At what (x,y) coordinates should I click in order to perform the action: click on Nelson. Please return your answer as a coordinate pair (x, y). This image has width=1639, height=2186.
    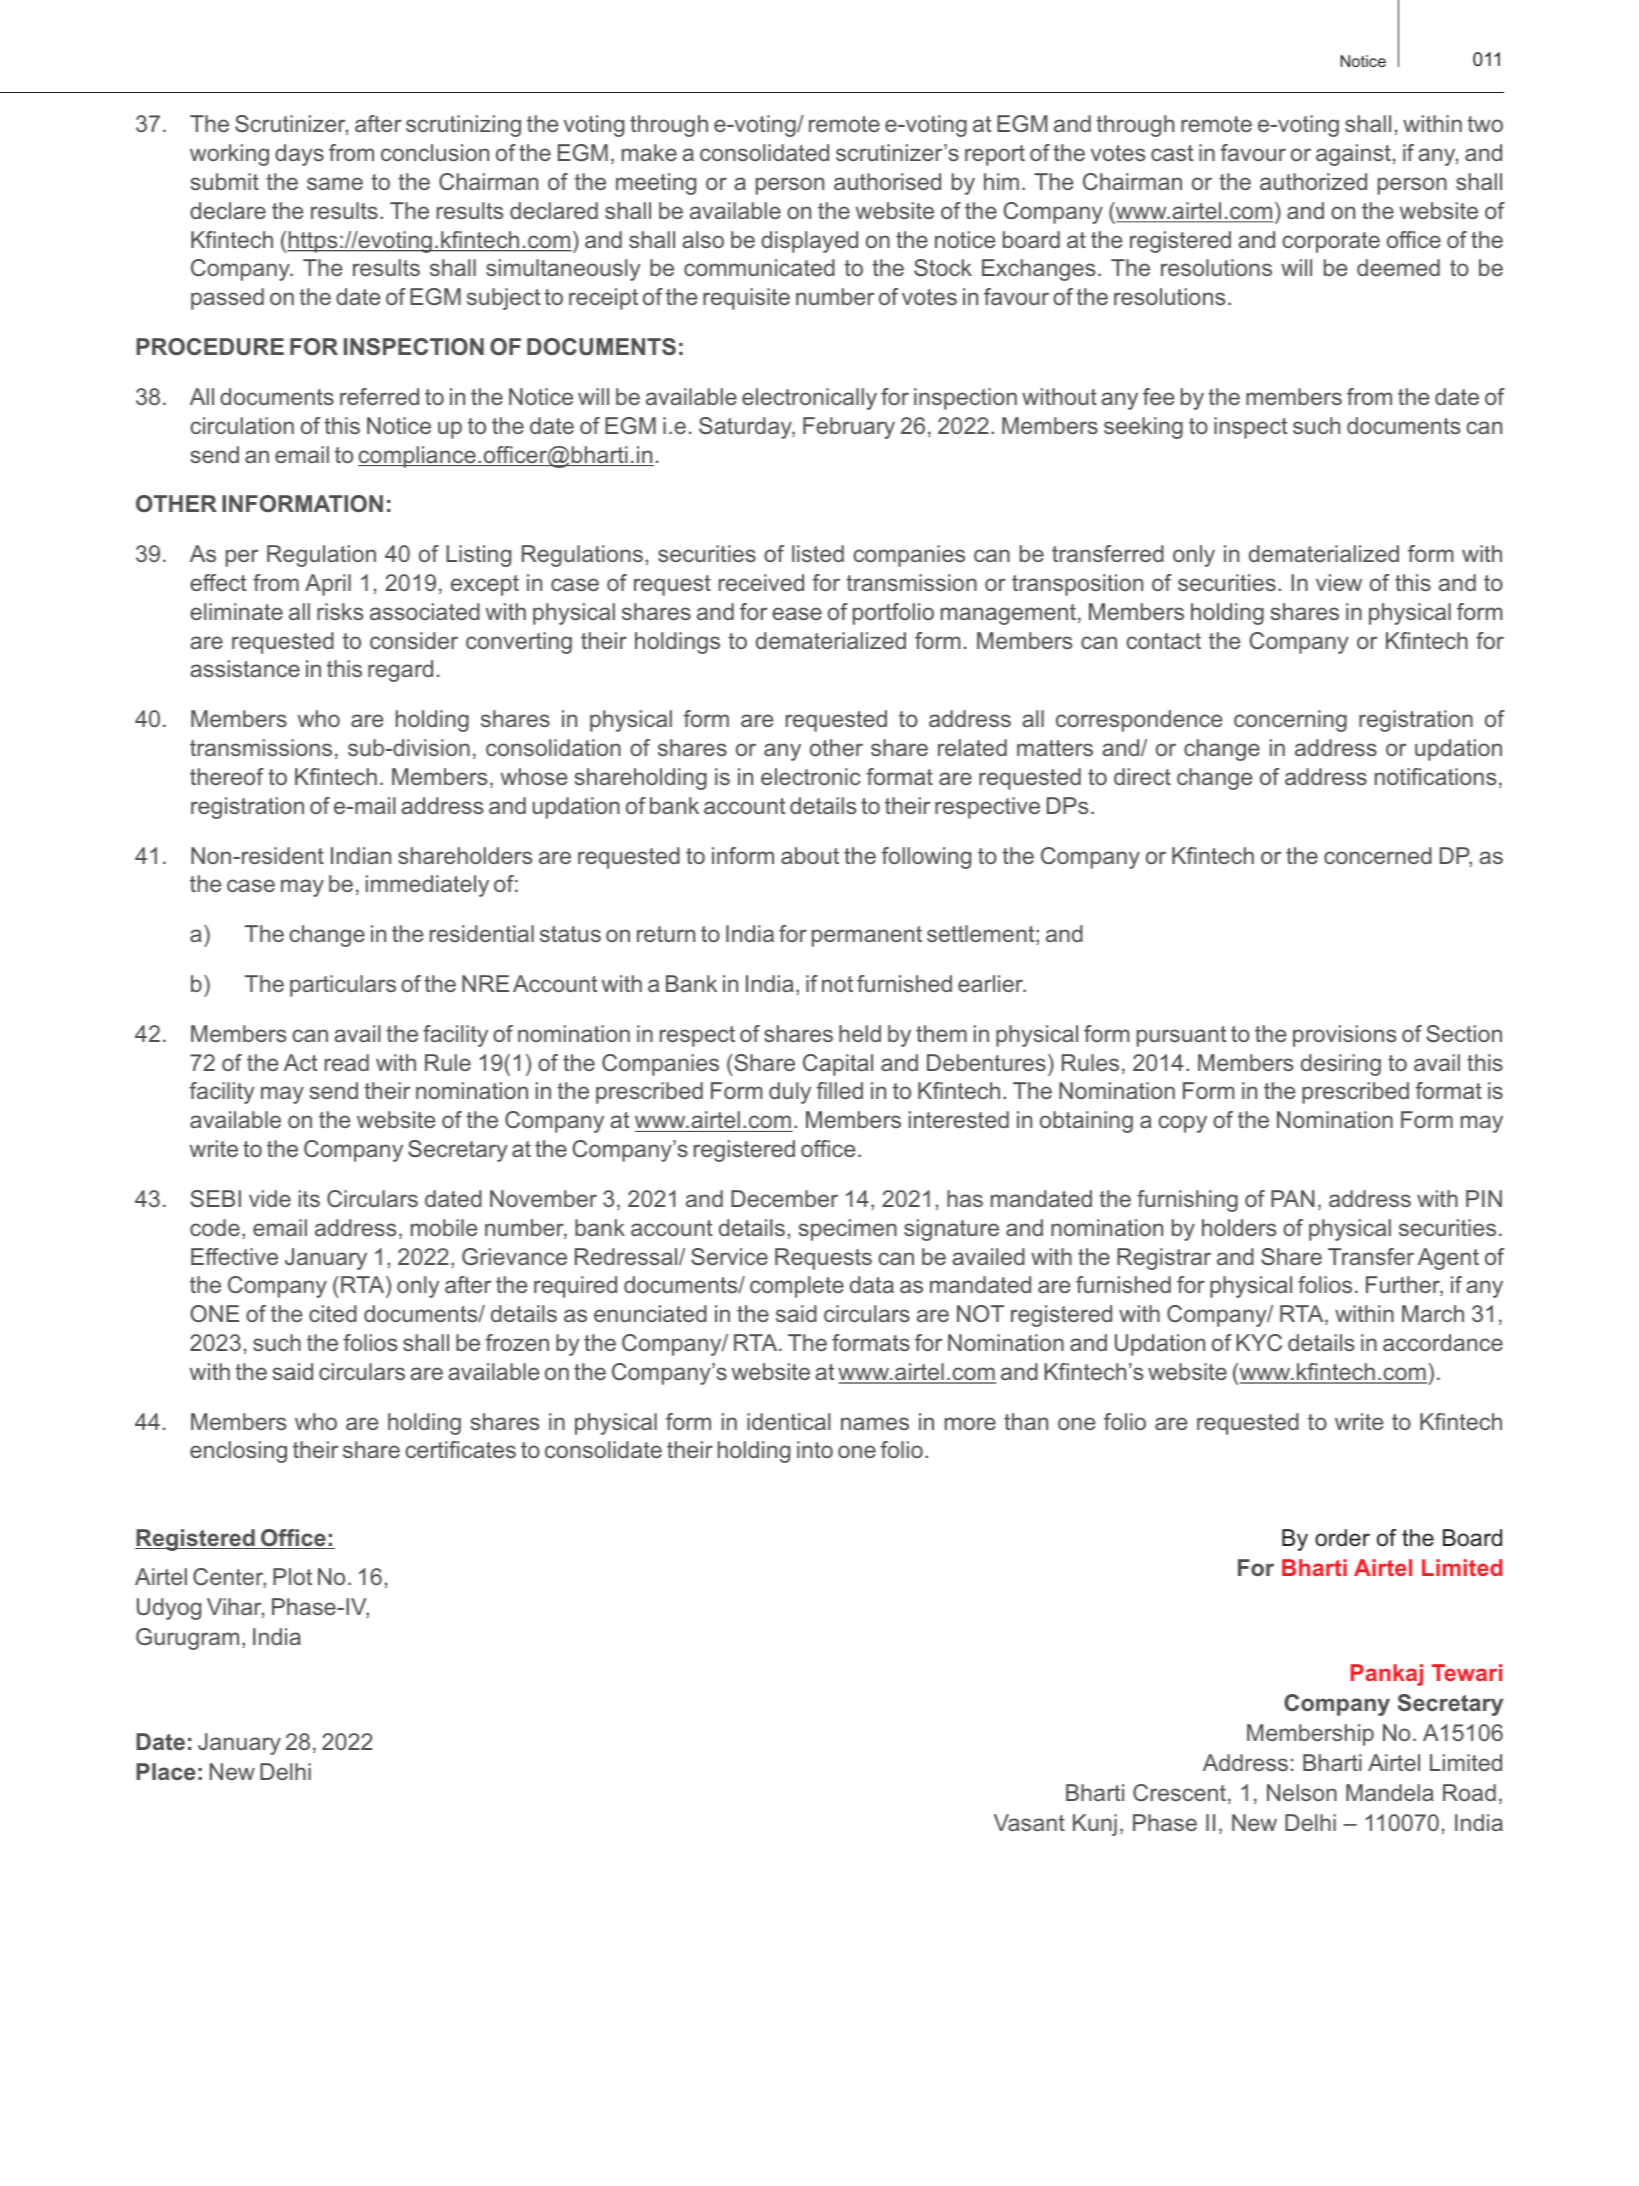
    Looking at the image, I should click on (1302, 1792).
